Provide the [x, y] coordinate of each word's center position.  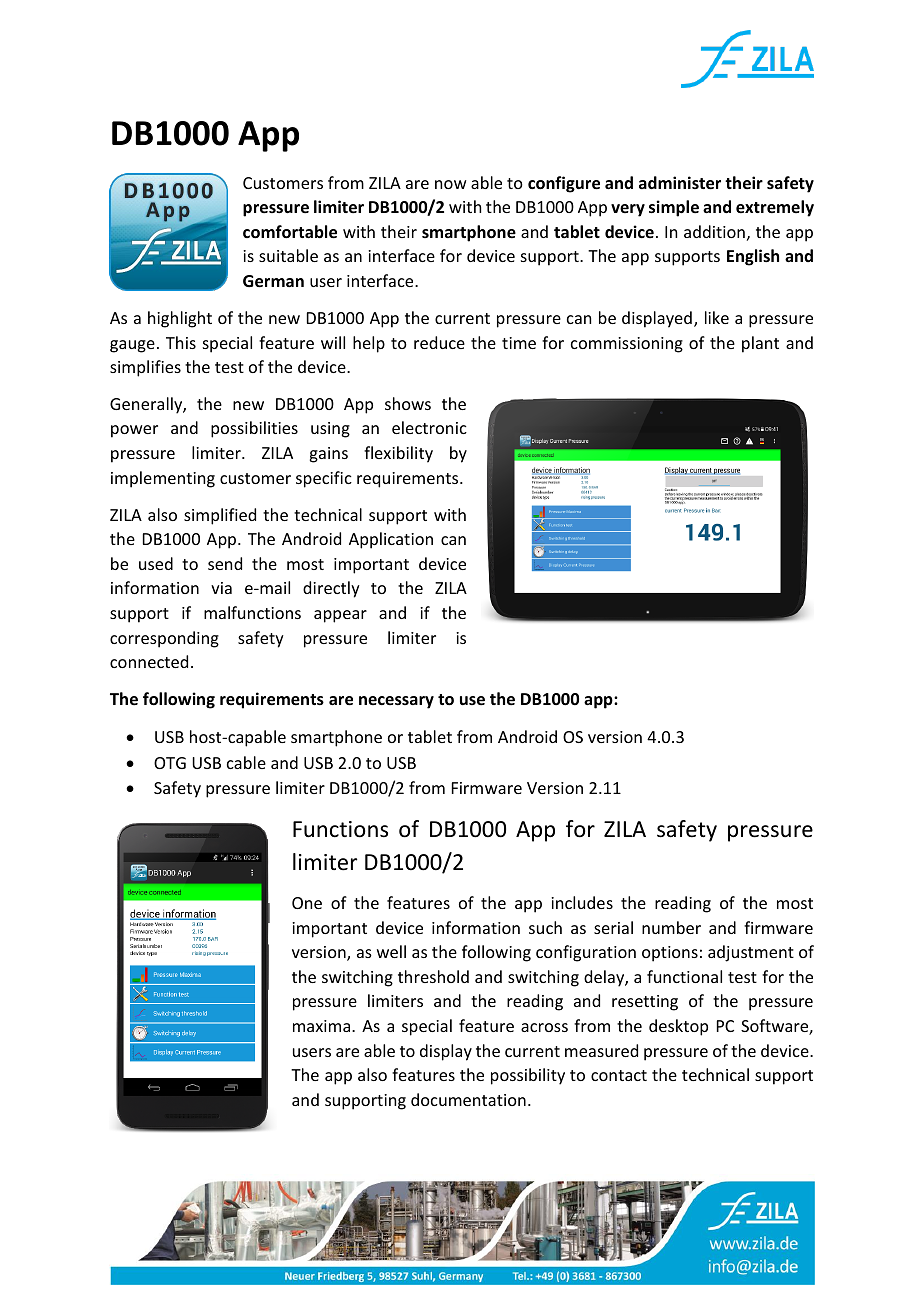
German [273, 281]
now [451, 184]
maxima [323, 1026]
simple [674, 208]
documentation [468, 1099]
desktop [678, 1027]
